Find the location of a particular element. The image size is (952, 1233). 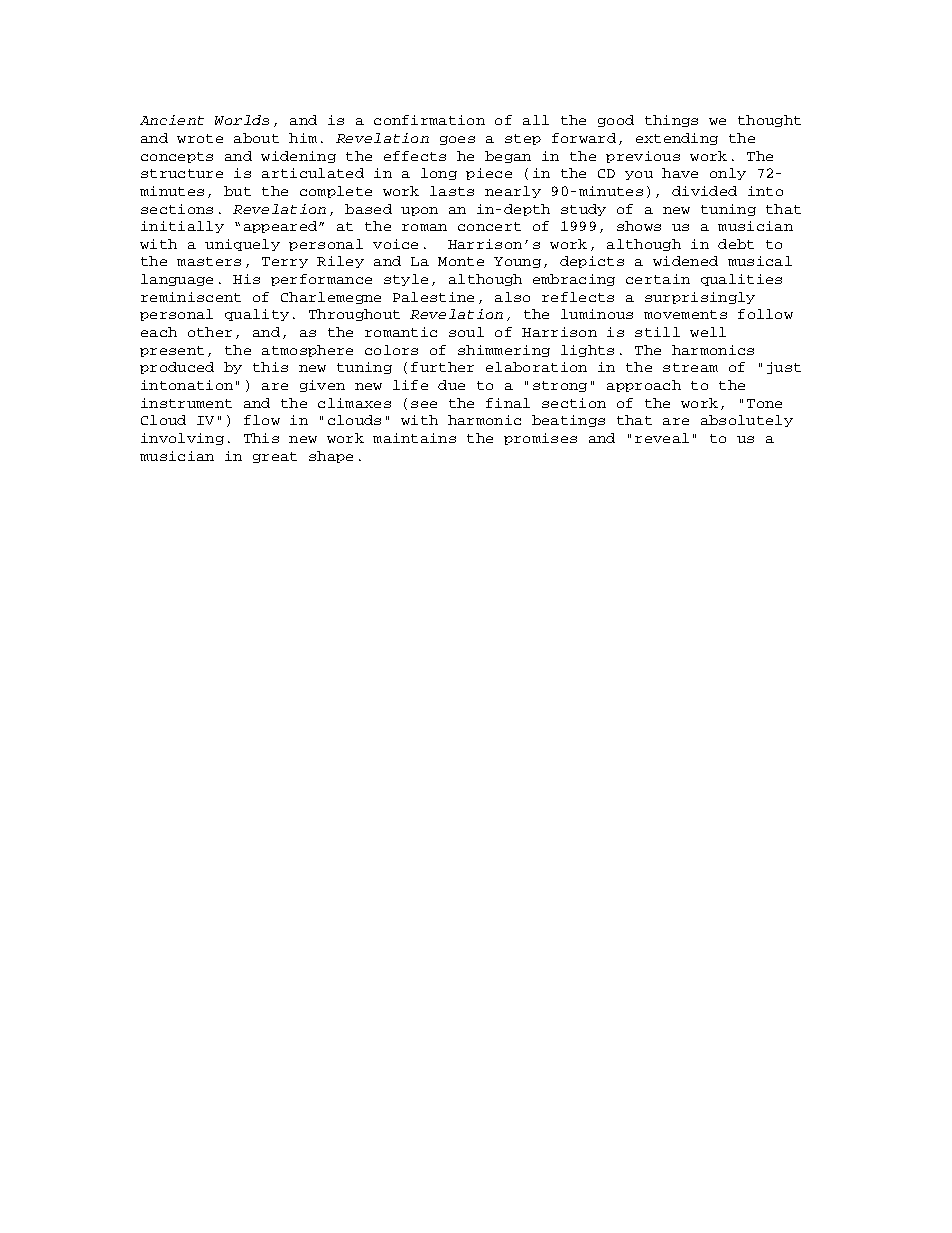

great is located at coordinates (275, 457).
